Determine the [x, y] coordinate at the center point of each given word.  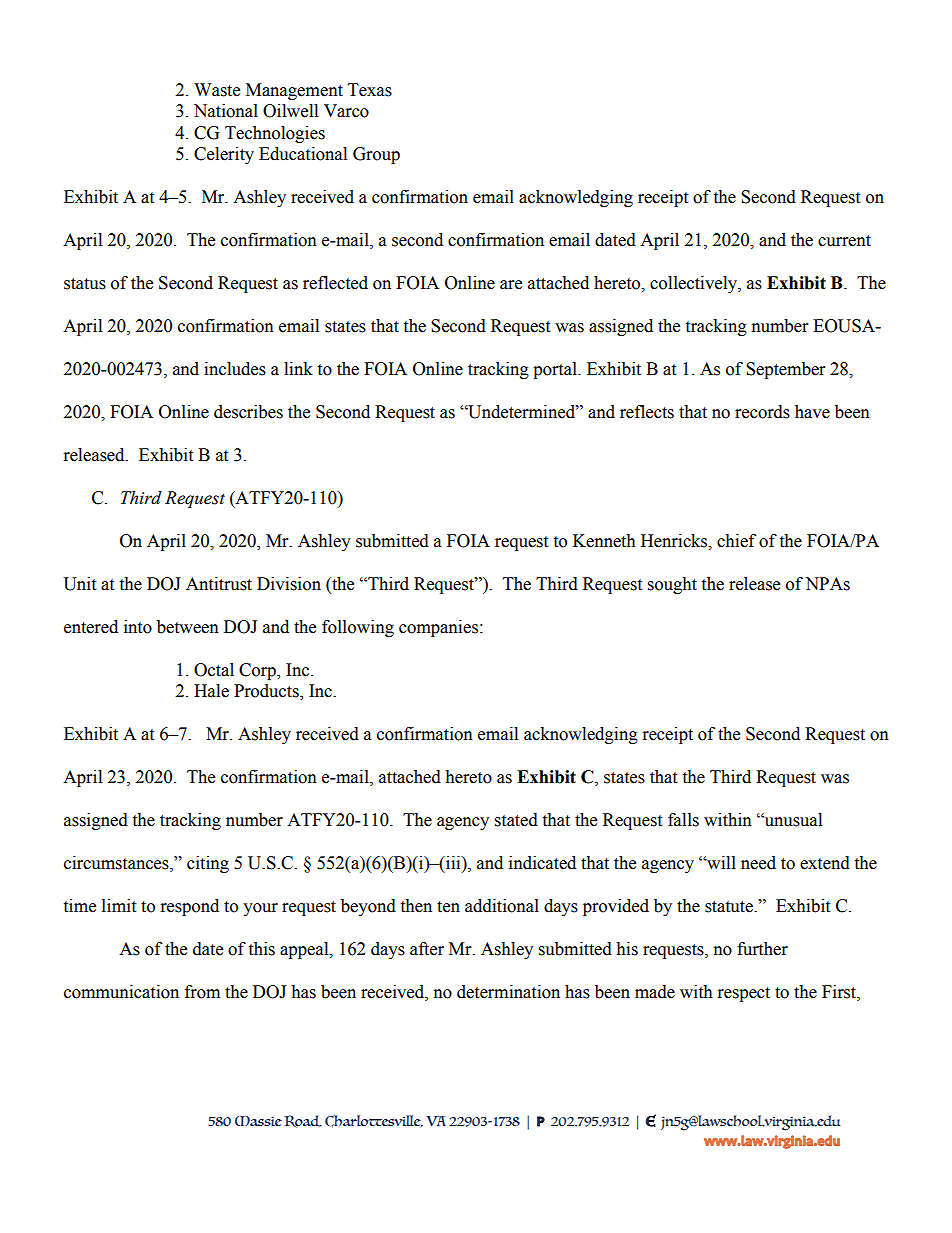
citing [208, 864]
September [785, 370]
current [844, 241]
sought [672, 585]
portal [556, 370]
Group [376, 155]
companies [438, 628]
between [188, 627]
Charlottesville [374, 1121]
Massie [258, 1121]
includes [235, 369]
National [226, 111]
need [758, 863]
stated [516, 820]
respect [744, 994]
